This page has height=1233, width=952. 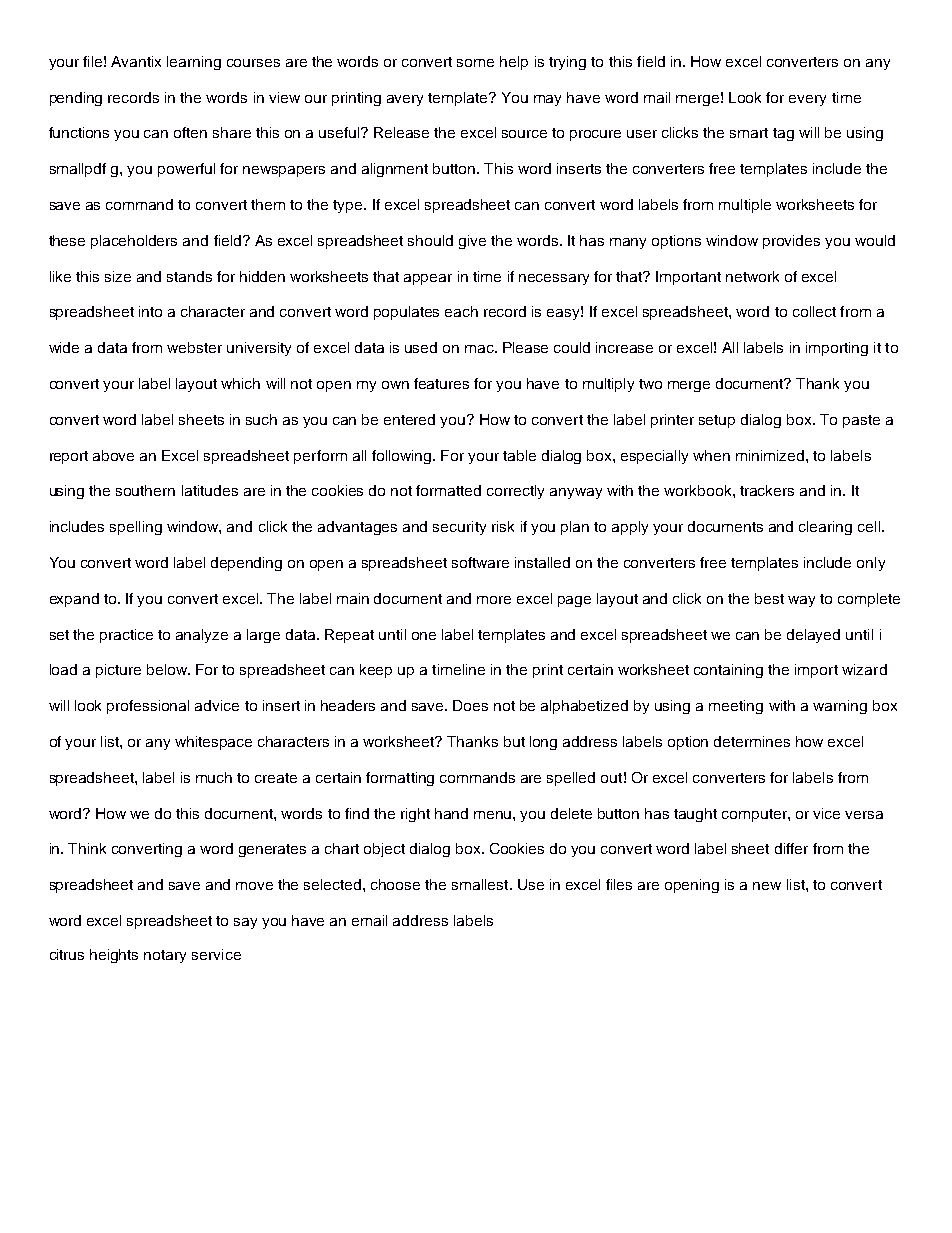 What do you see at coordinates (459, 528) in the page?
I see `security` at bounding box center [459, 528].
